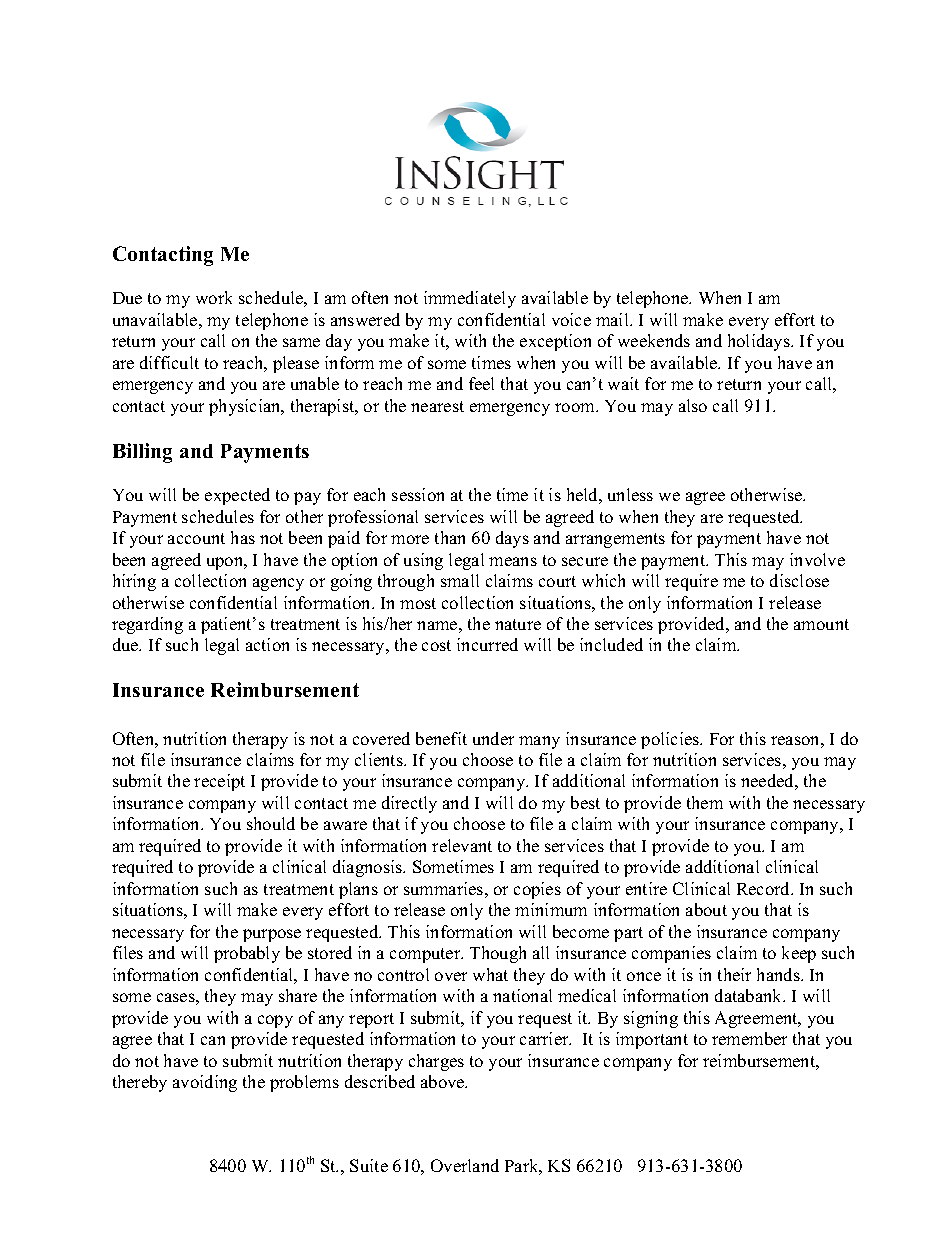 This screenshot has width=952, height=1233. I want to click on involve, so click(817, 559).
